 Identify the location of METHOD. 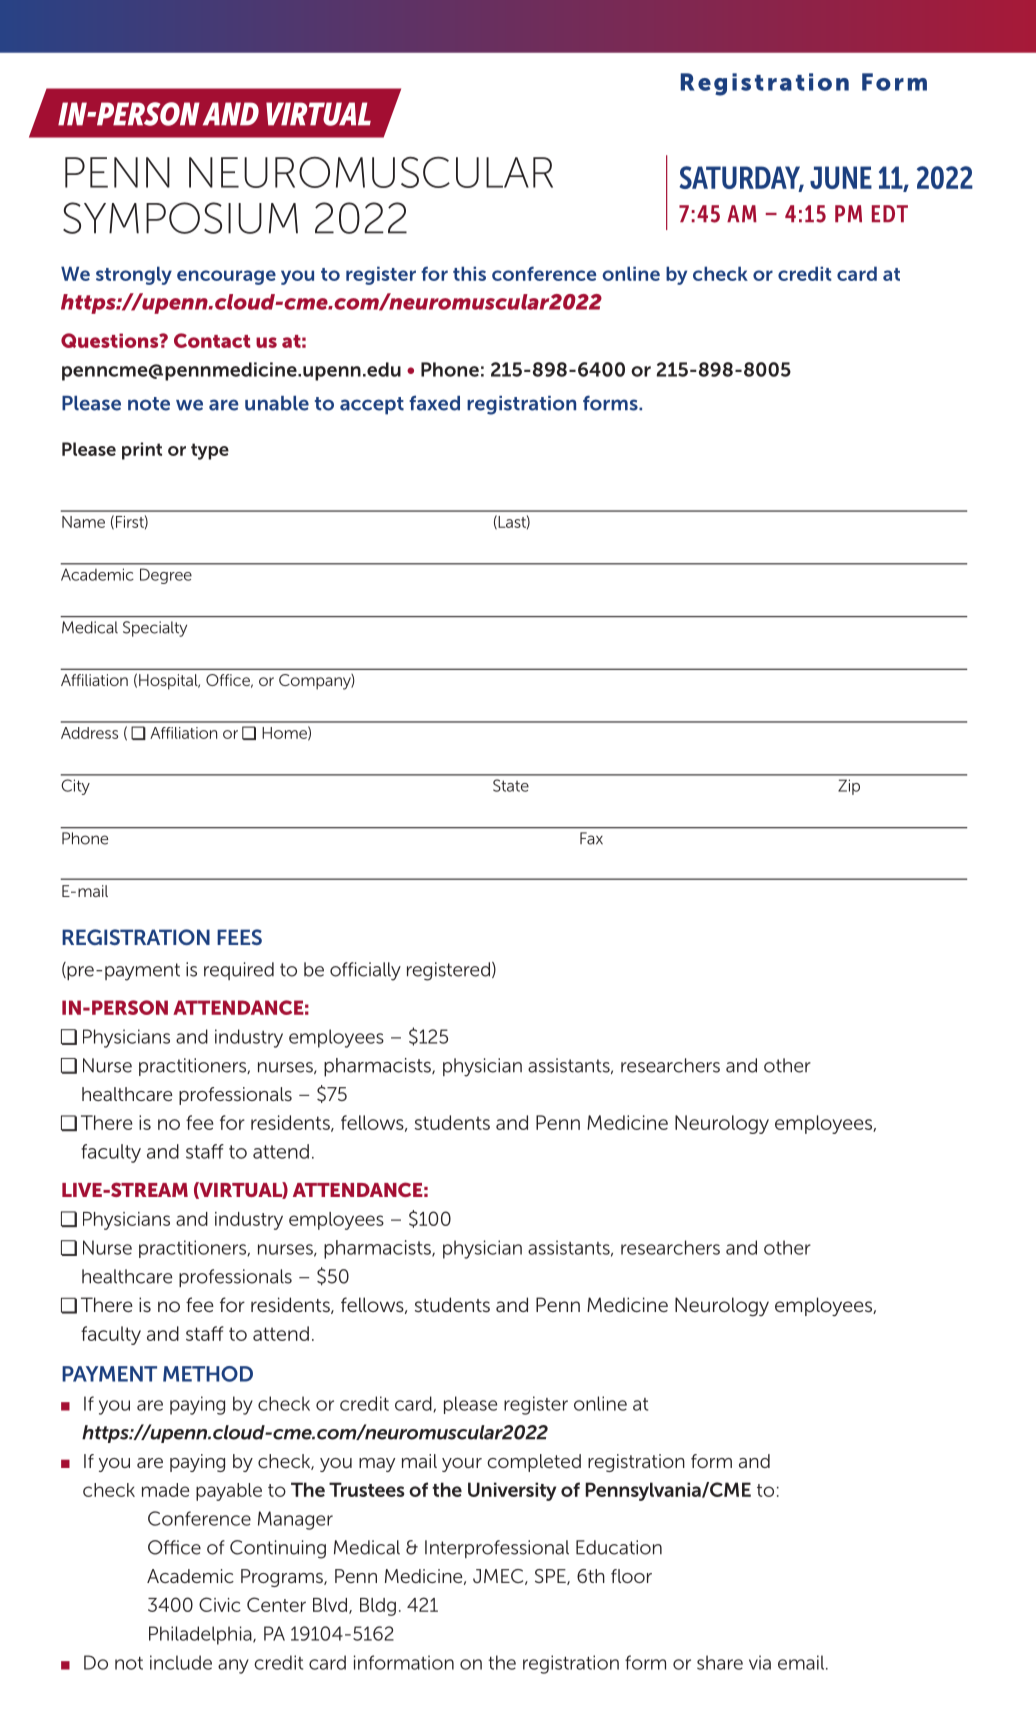
(208, 1374).
